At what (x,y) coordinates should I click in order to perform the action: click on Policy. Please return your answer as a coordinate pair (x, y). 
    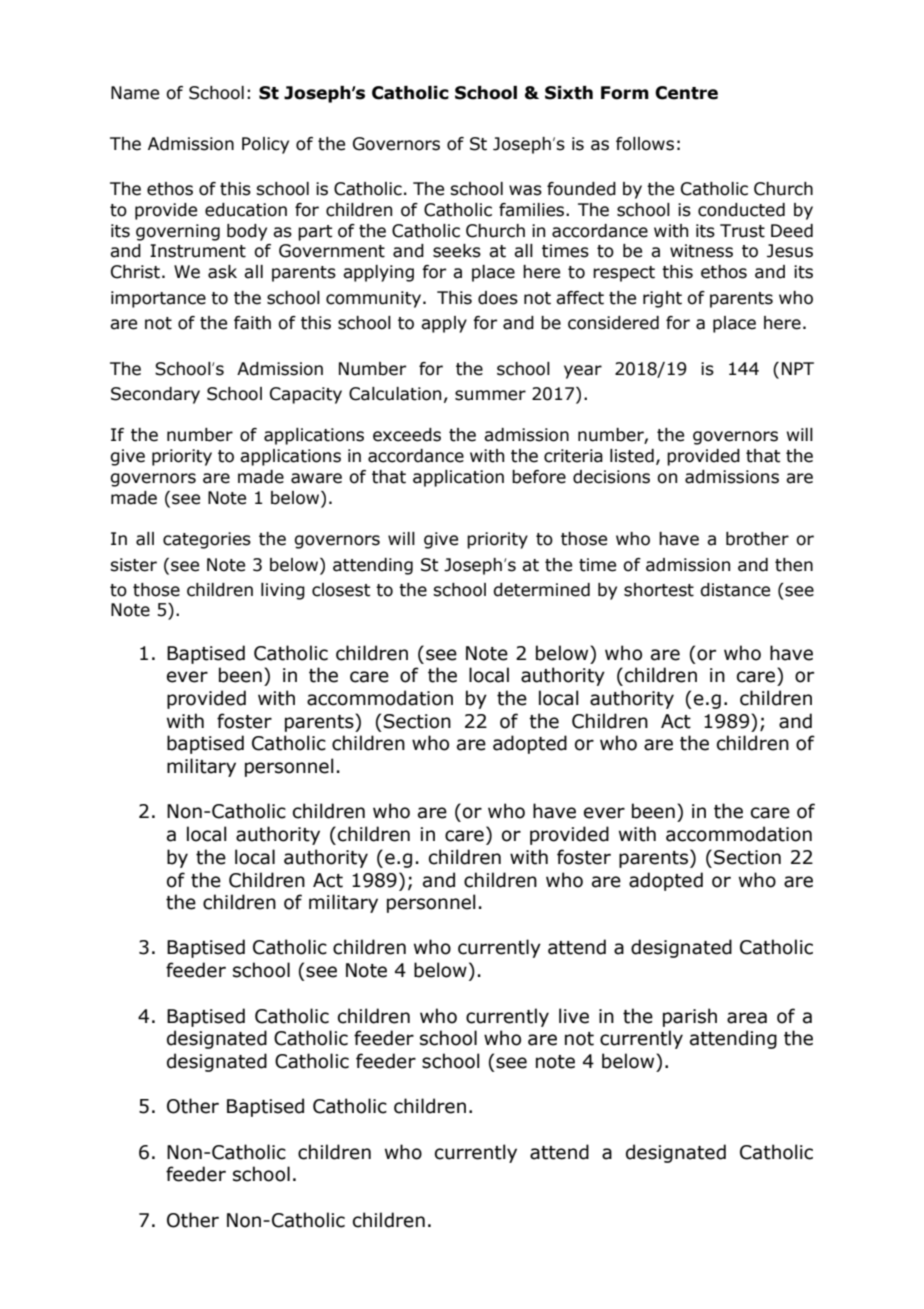
    Looking at the image, I should click on (265, 145).
